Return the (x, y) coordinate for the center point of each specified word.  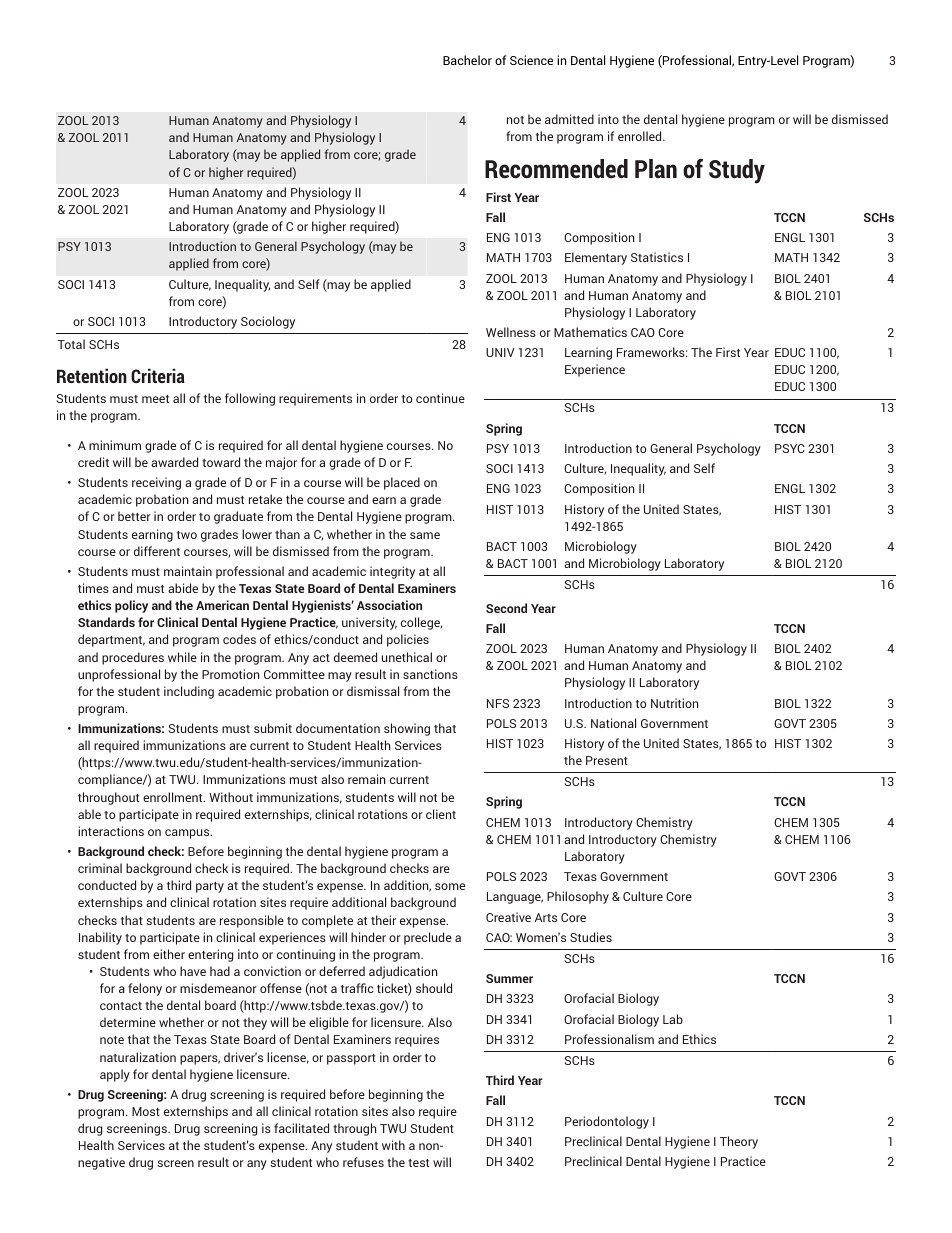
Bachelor (467, 60)
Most (146, 1111)
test (418, 1163)
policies (408, 640)
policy (131, 606)
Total (71, 344)
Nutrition (674, 703)
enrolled (641, 136)
